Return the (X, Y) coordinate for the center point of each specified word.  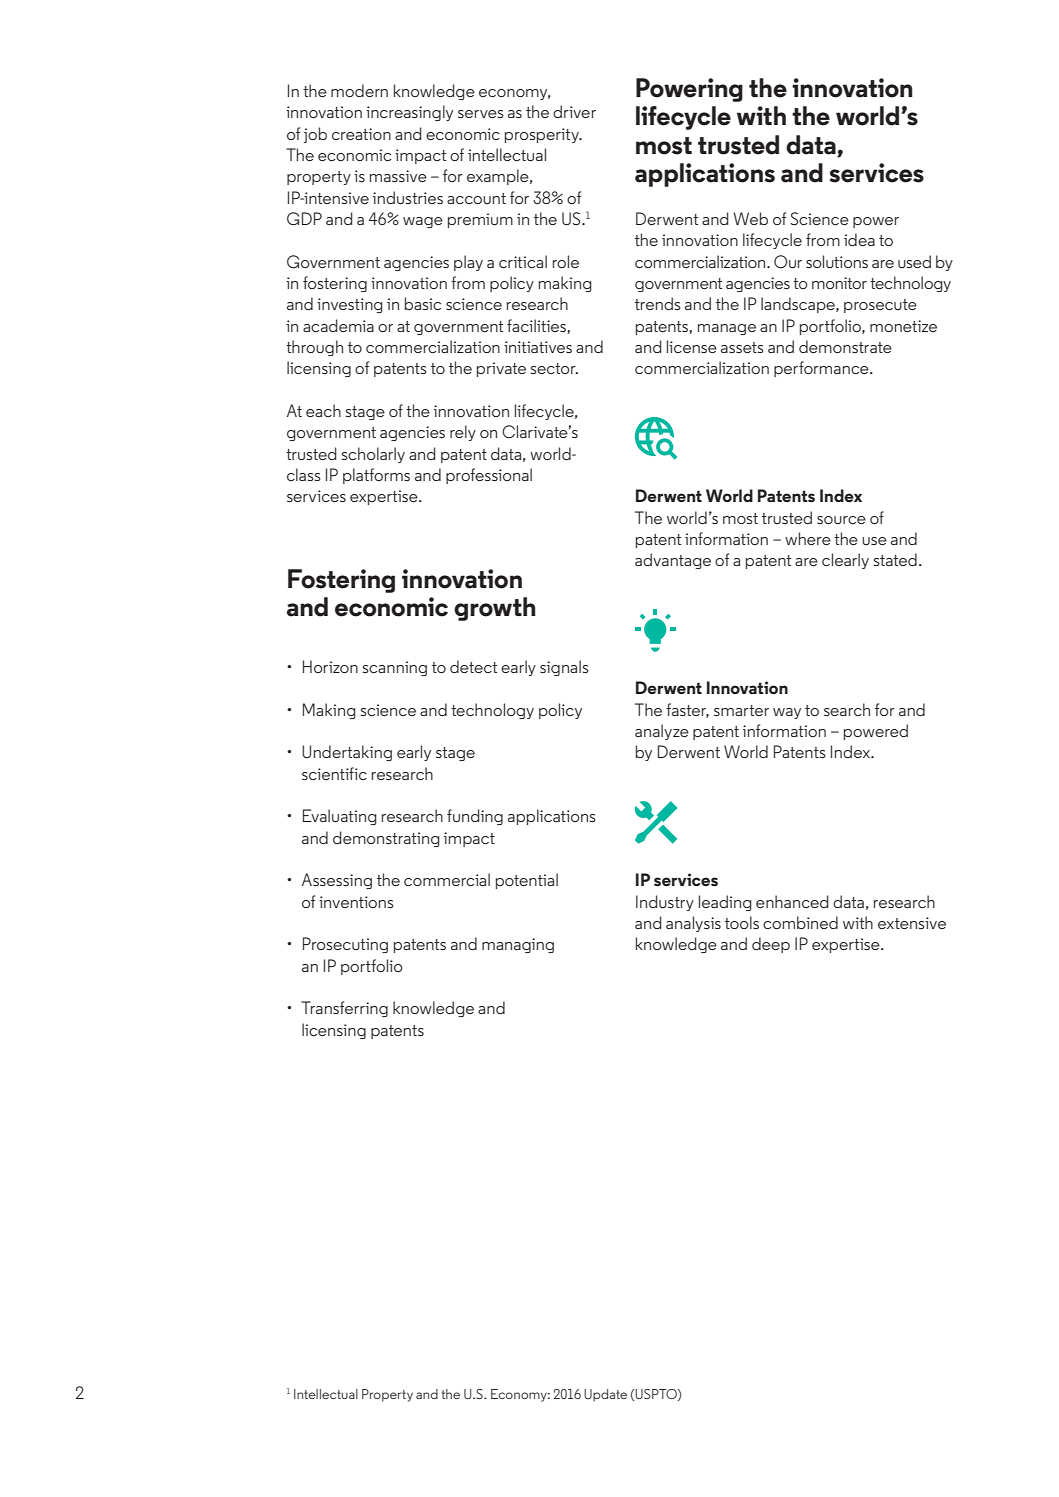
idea (859, 239)
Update (605, 1395)
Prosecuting (345, 945)
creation (361, 134)
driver (574, 111)
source (841, 520)
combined (800, 922)
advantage (673, 561)
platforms (376, 476)
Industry (665, 903)
